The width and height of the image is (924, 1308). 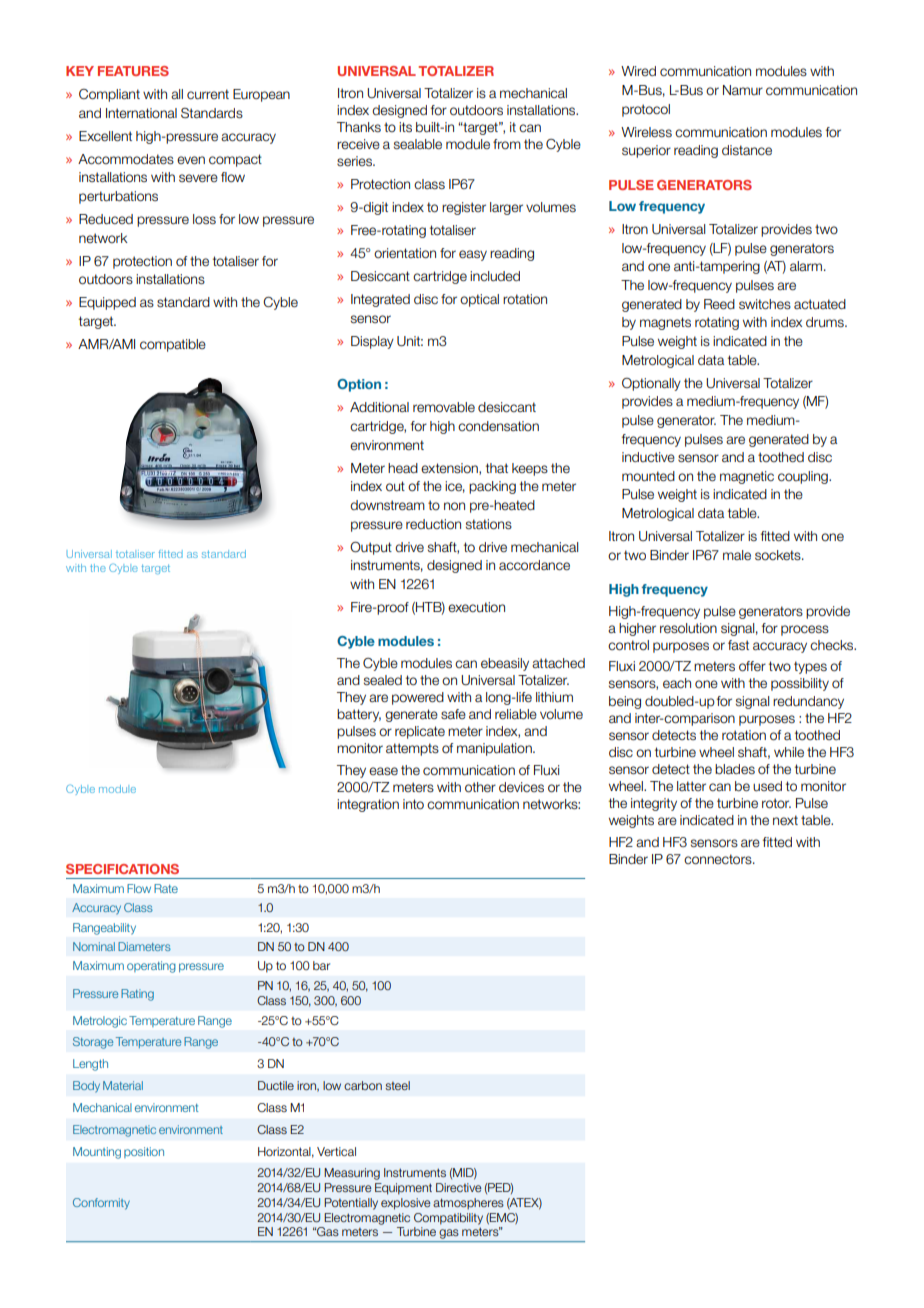 What do you see at coordinates (459, 1187) in the image?
I see `Directive` at bounding box center [459, 1187].
